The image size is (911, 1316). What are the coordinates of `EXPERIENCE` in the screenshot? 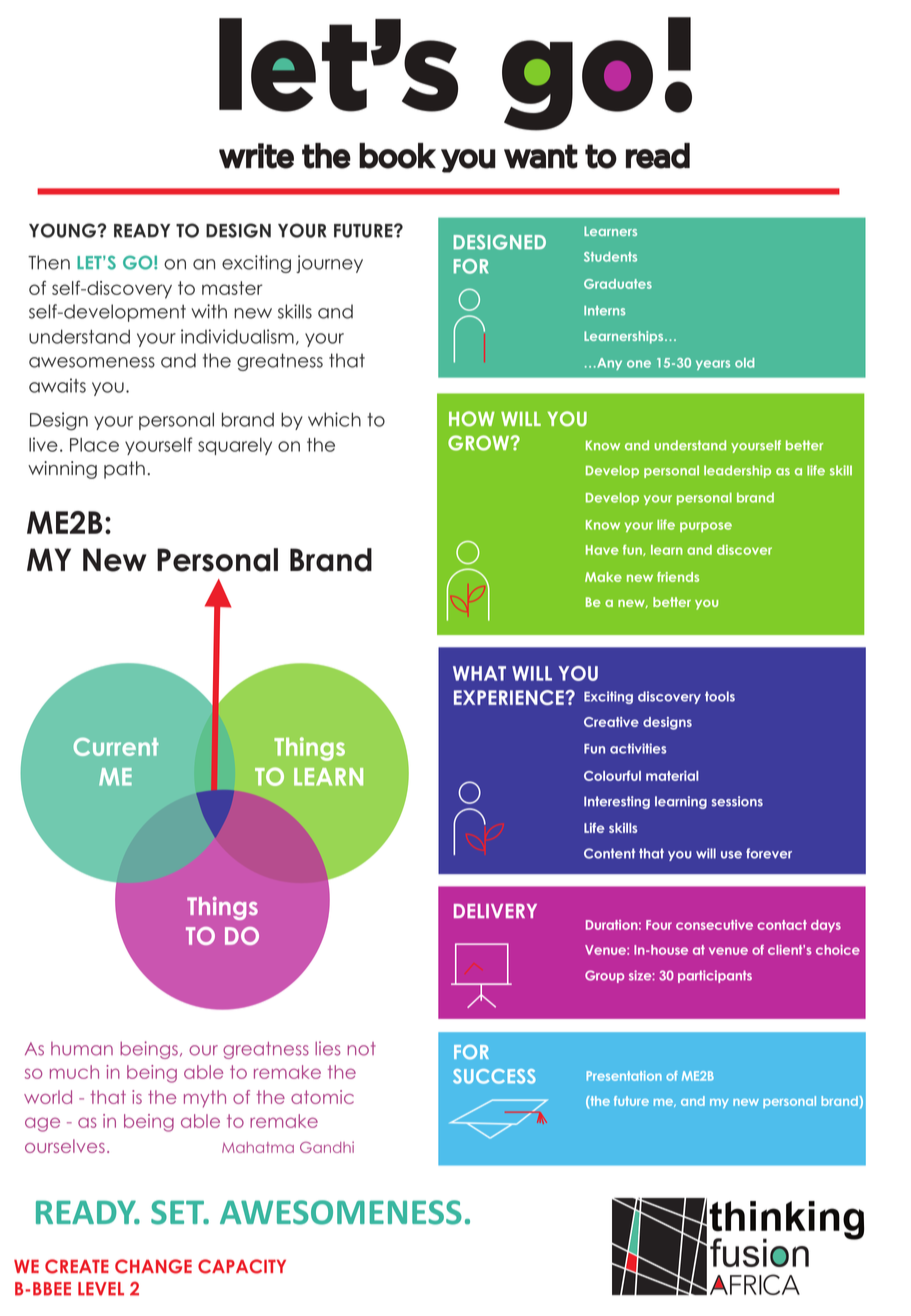 It's located at (510, 697).
